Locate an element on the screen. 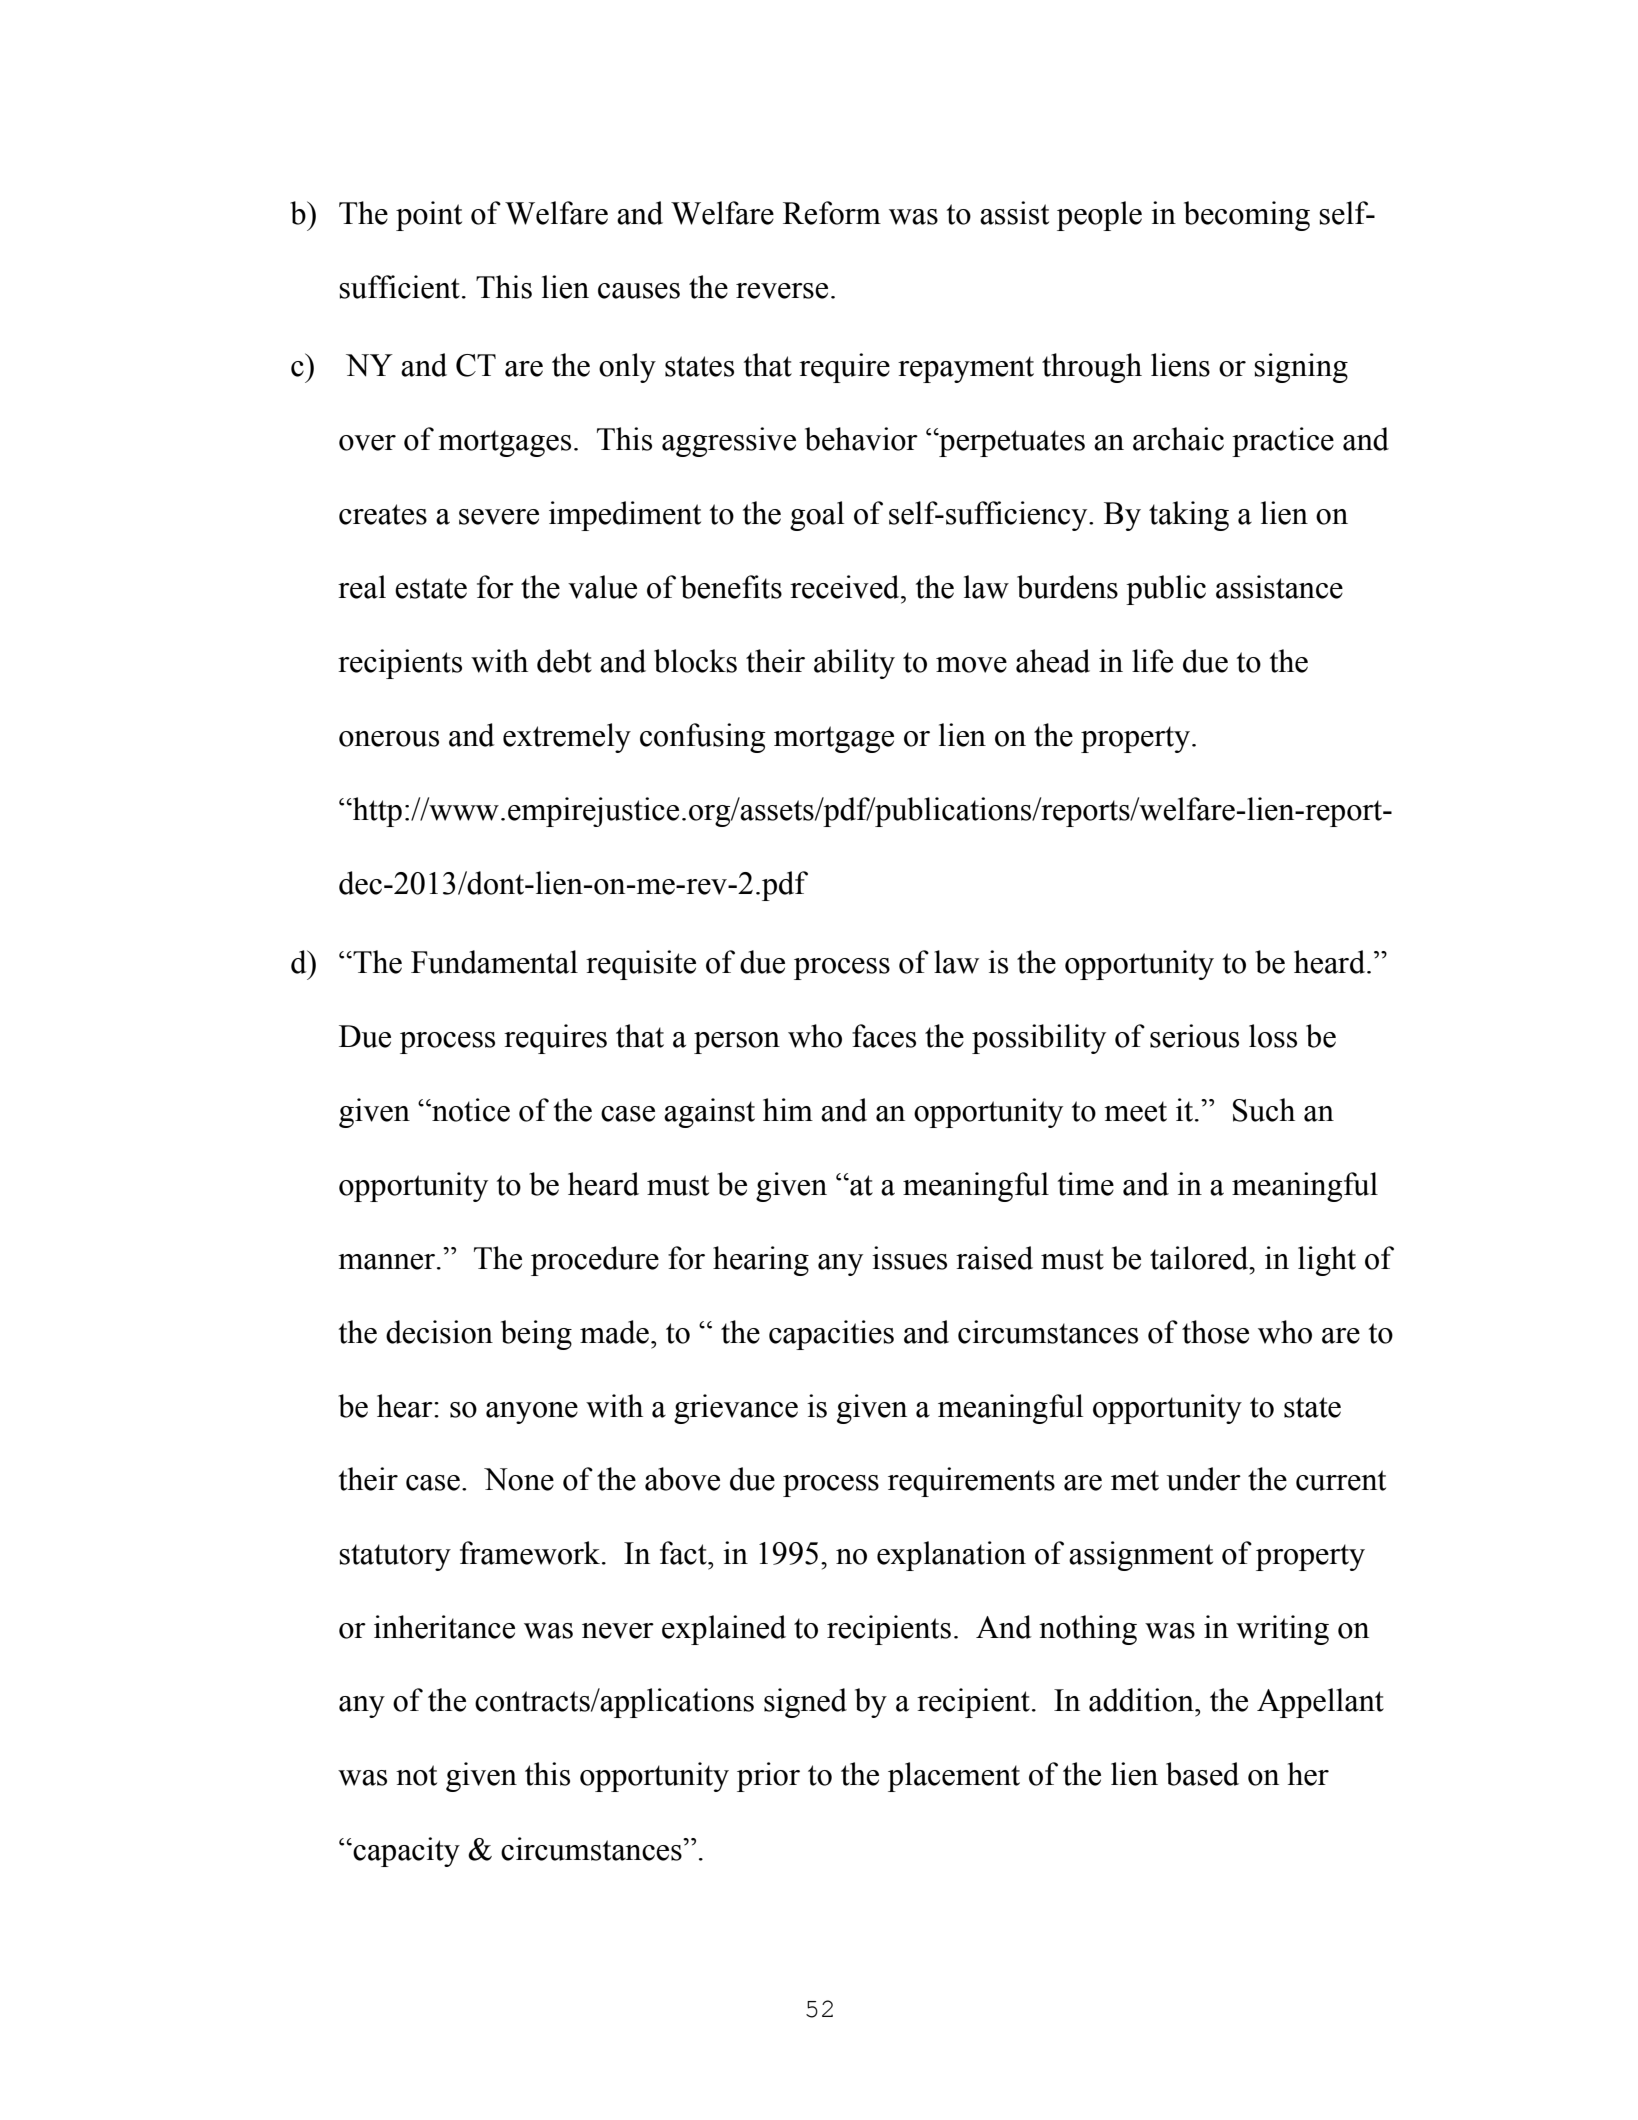 Image resolution: width=1638 pixels, height=2120 pixels. Reform is located at coordinates (832, 213).
